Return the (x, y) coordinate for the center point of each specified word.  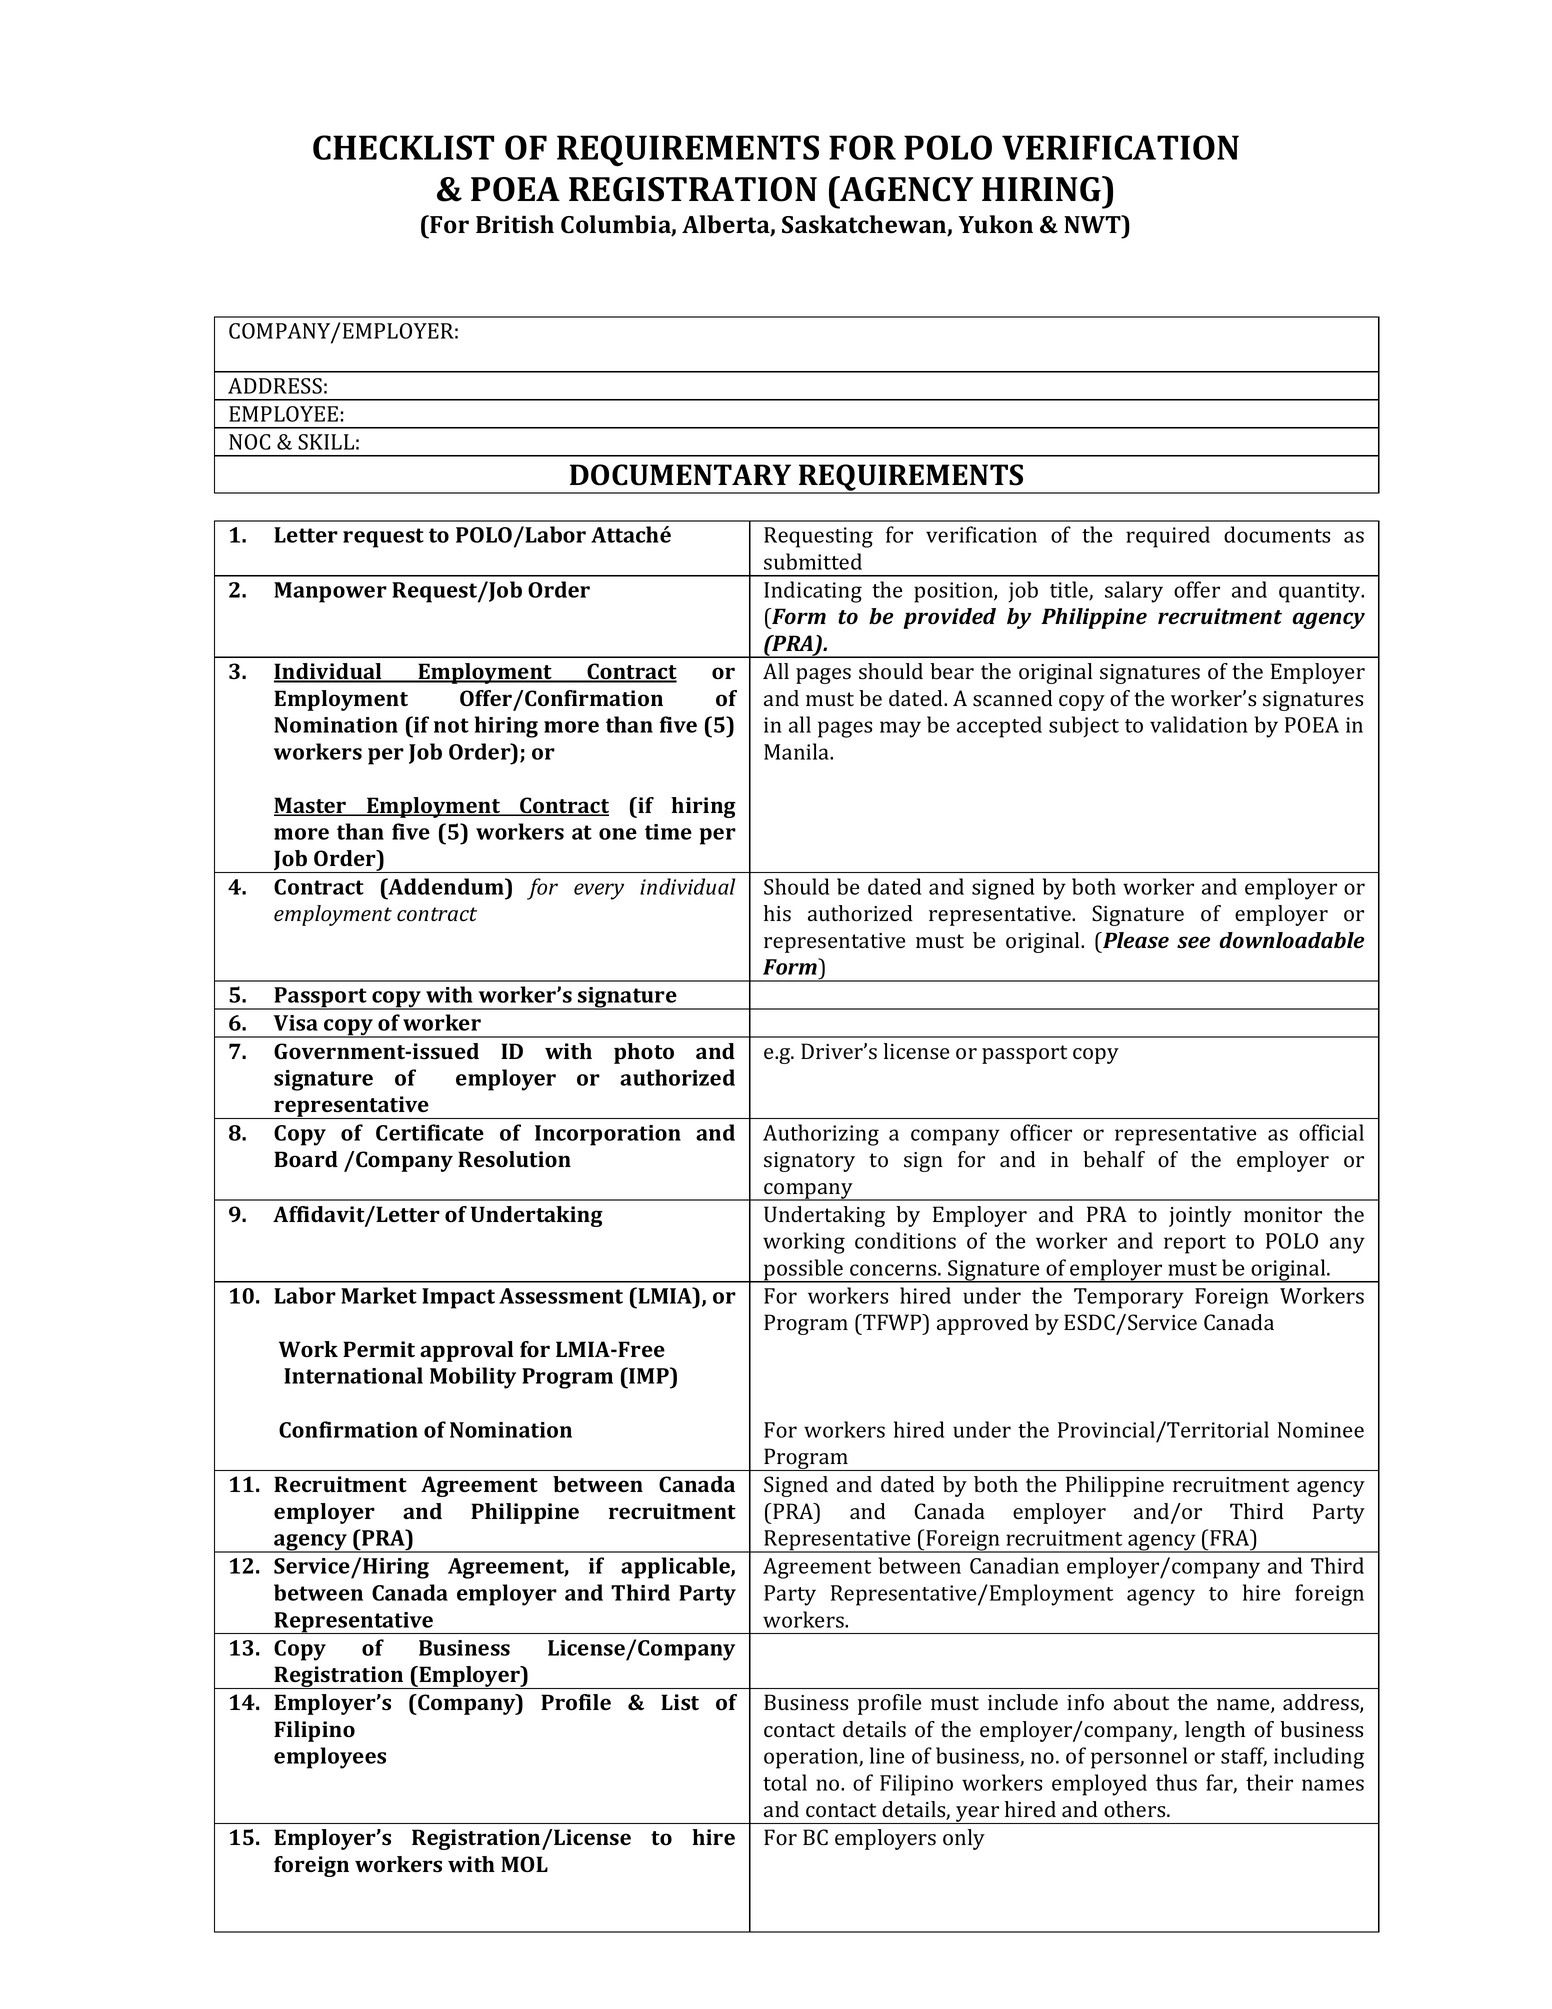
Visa (296, 1023)
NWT (1093, 224)
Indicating (813, 592)
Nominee (1321, 1430)
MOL (524, 1864)
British (515, 224)
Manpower (330, 592)
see (1193, 942)
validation (1199, 724)
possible (803, 1271)
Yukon (995, 224)
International (353, 1375)
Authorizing (821, 1135)
